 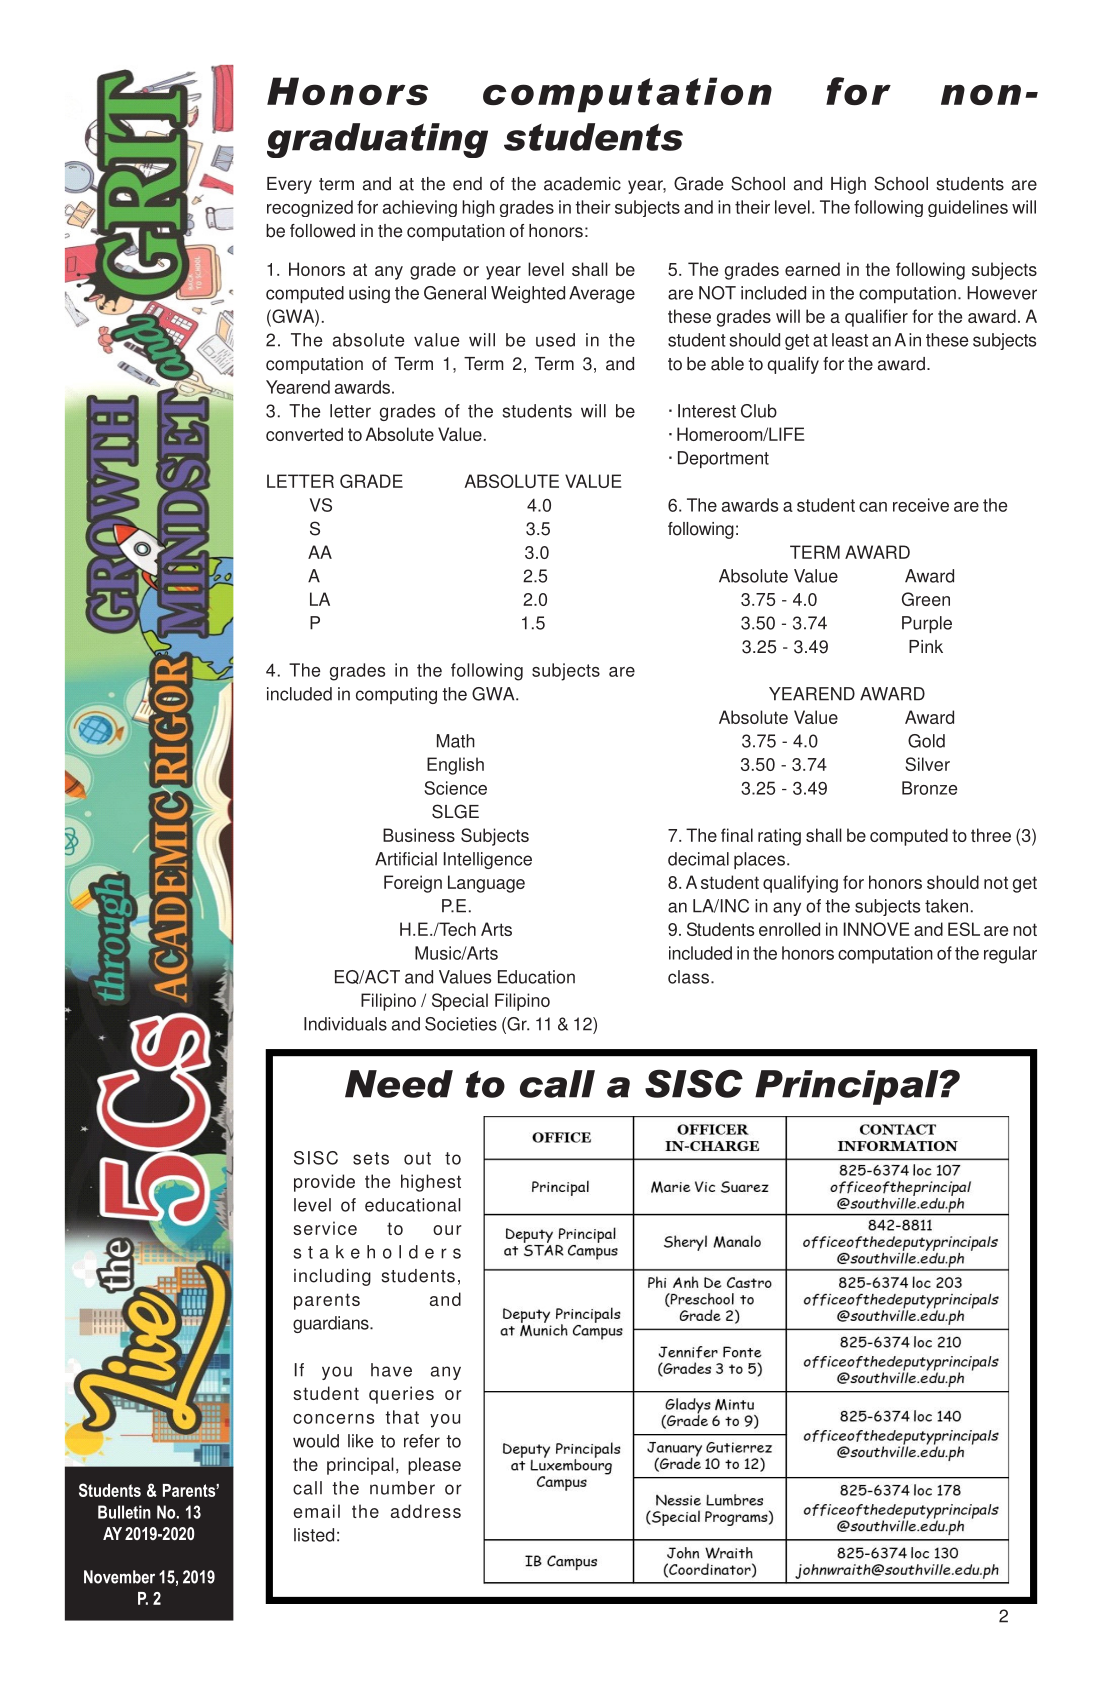 What do you see at coordinates (968, 208) in the screenshot?
I see `guidelines` at bounding box center [968, 208].
